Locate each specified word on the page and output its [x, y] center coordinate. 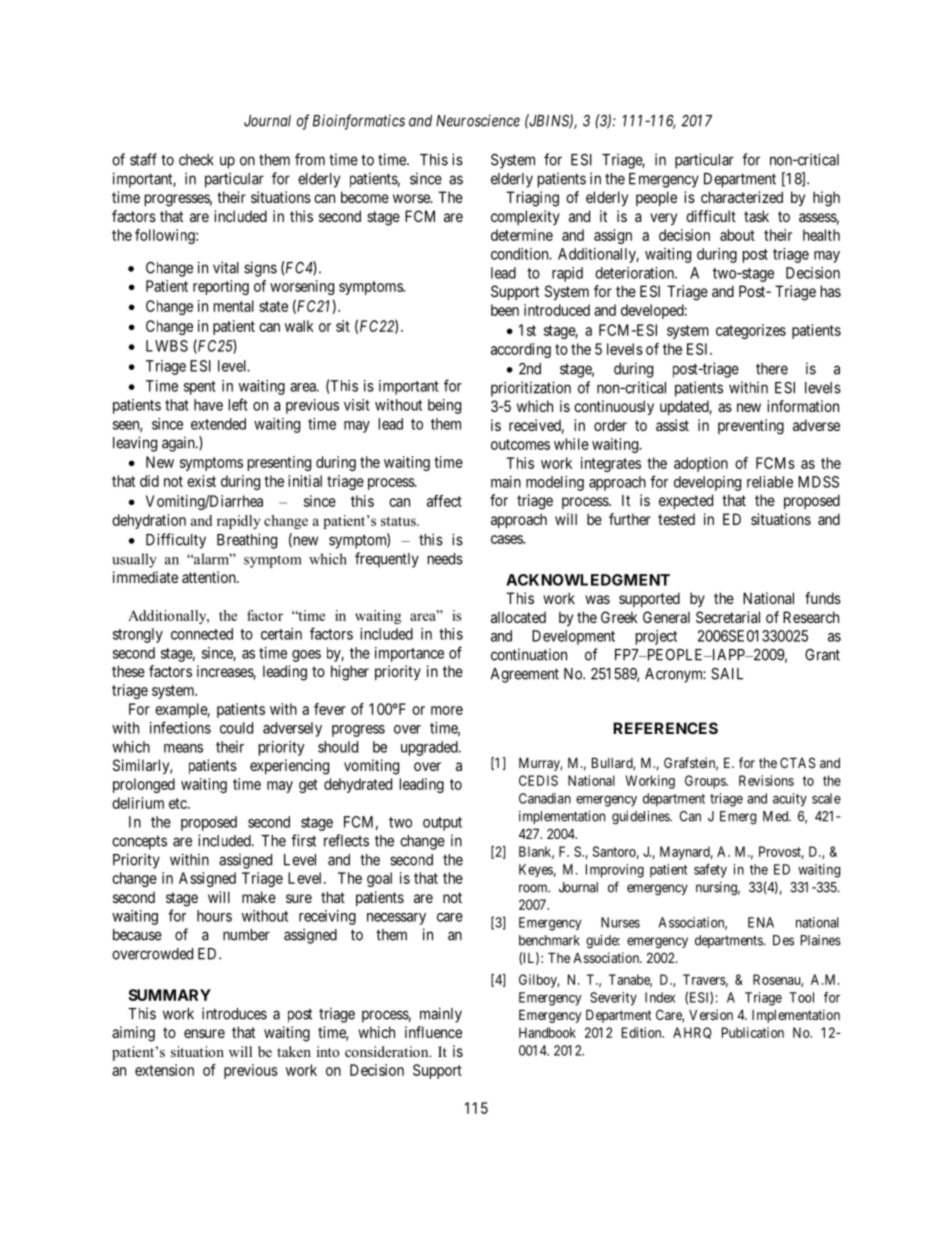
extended [218, 424]
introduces [234, 1013]
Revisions [766, 780]
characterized [742, 197]
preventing [751, 427]
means [183, 748]
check [196, 160]
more [447, 710]
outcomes [520, 444]
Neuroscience [478, 120]
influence [433, 1032]
